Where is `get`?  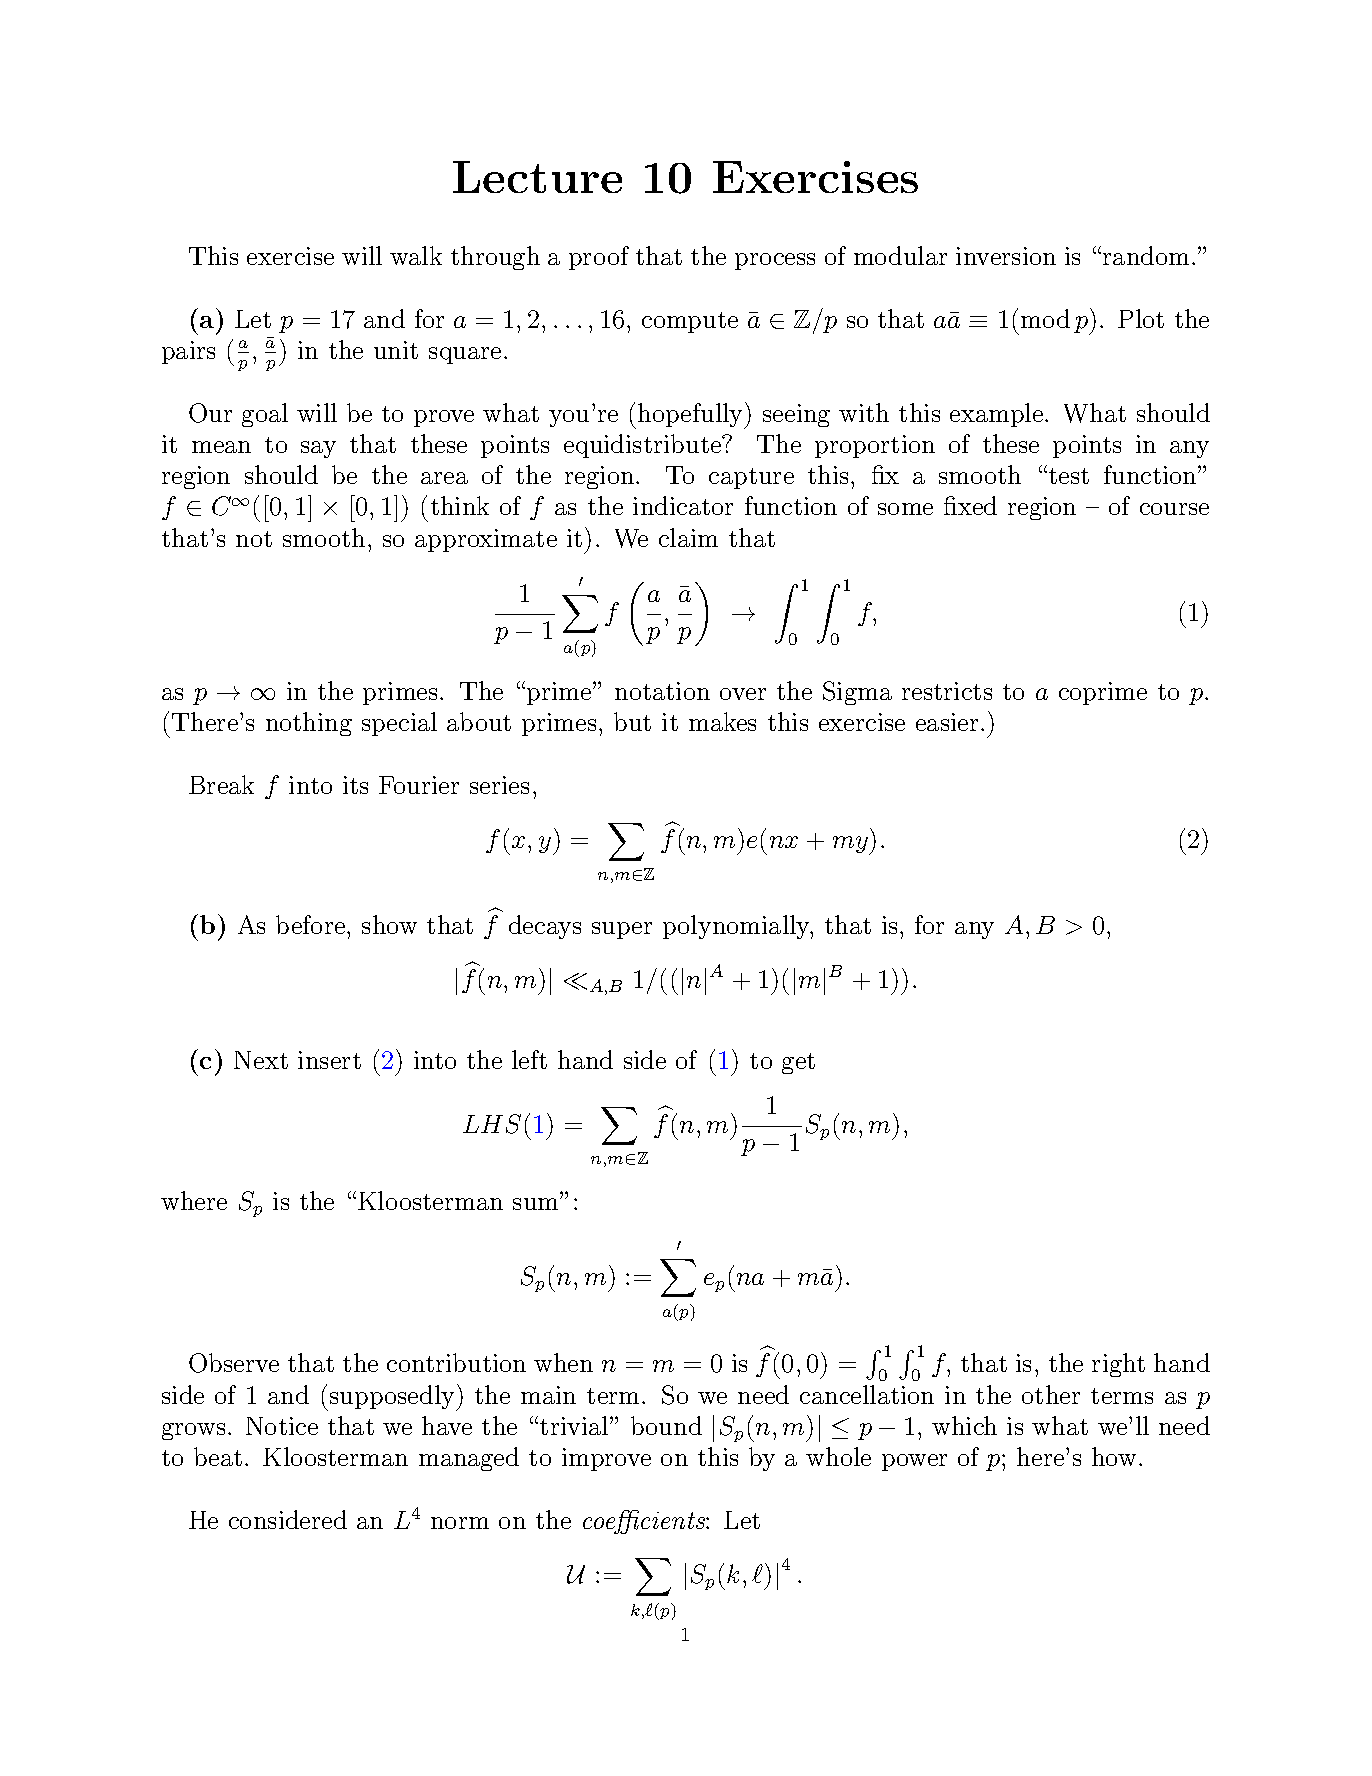 get is located at coordinates (798, 1063).
